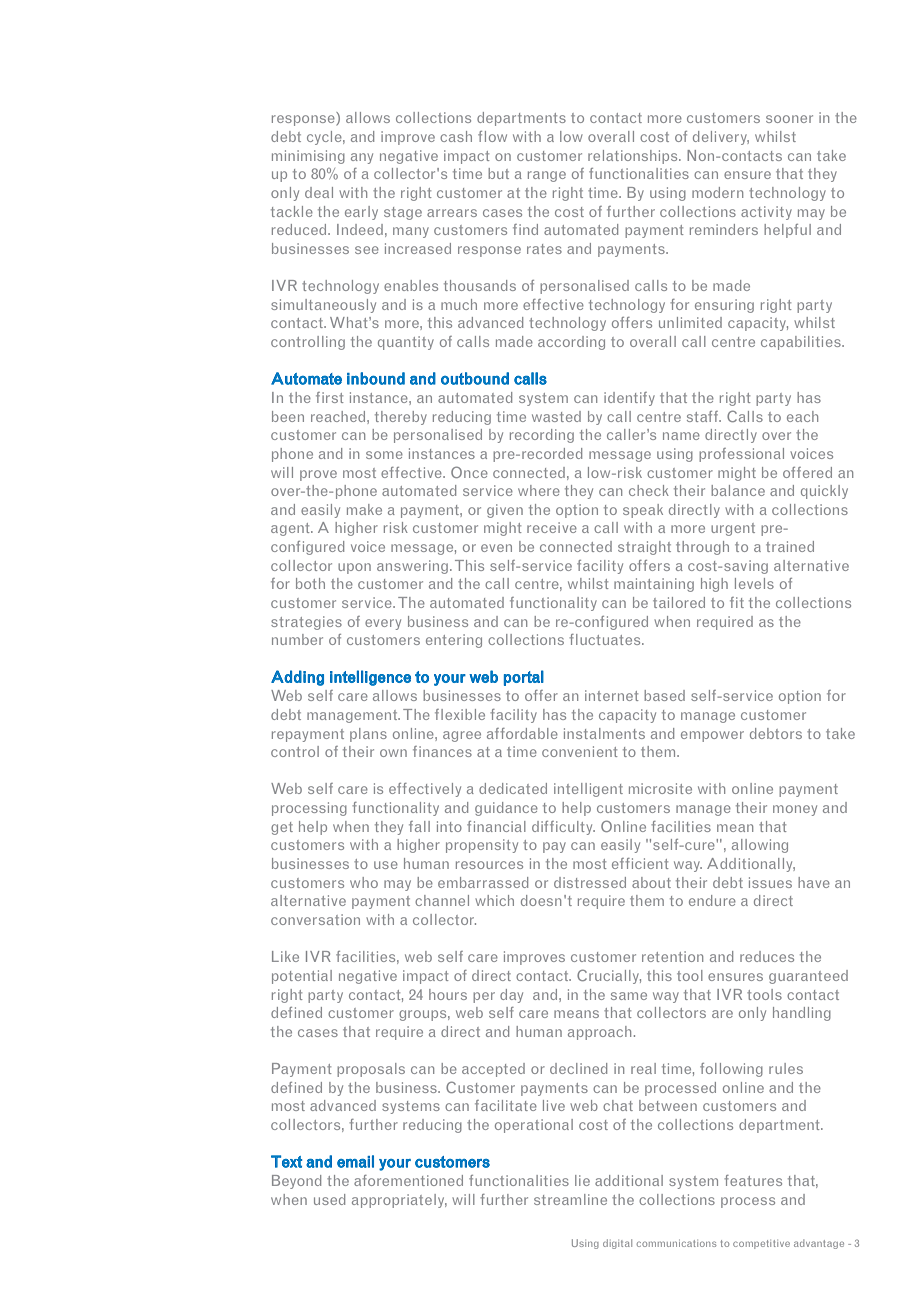 The width and height of the screenshot is (924, 1308). Describe the element at coordinates (570, 1199) in the screenshot. I see `streamline` at that location.
